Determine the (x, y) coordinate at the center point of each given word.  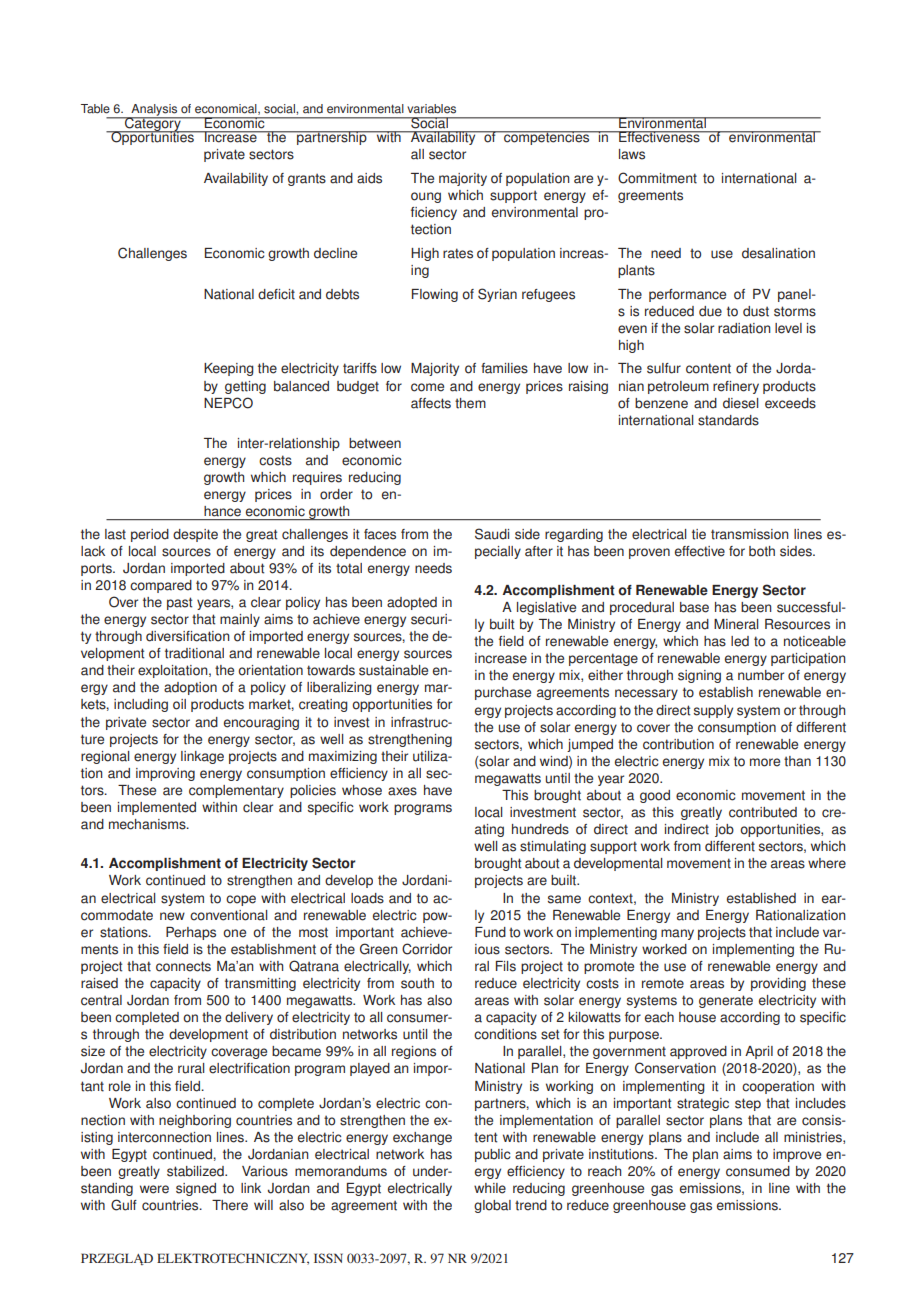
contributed (763, 812)
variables (431, 109)
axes (402, 791)
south (417, 983)
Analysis (154, 111)
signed (196, 1189)
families (504, 368)
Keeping (229, 369)
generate (726, 1001)
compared (161, 586)
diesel (740, 403)
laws (632, 154)
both (762, 551)
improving (165, 774)
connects (183, 966)
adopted (412, 603)
